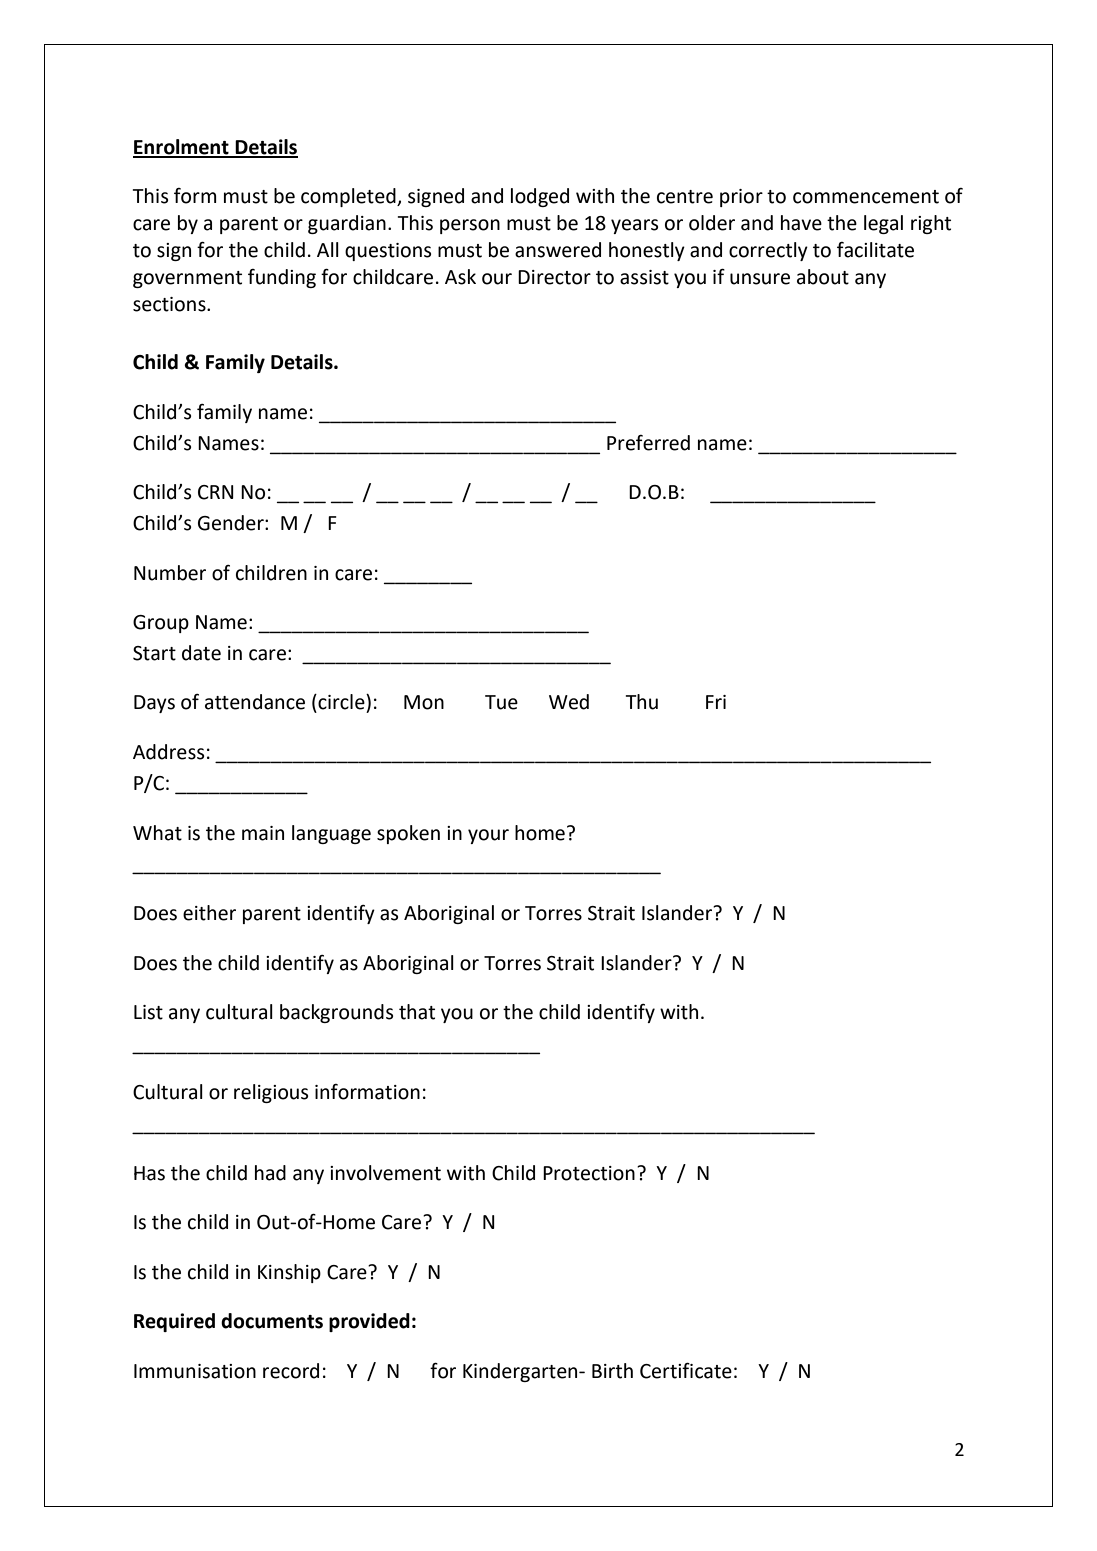 The image size is (1097, 1551). Describe the element at coordinates (569, 702) in the screenshot. I see `Wed` at that location.
